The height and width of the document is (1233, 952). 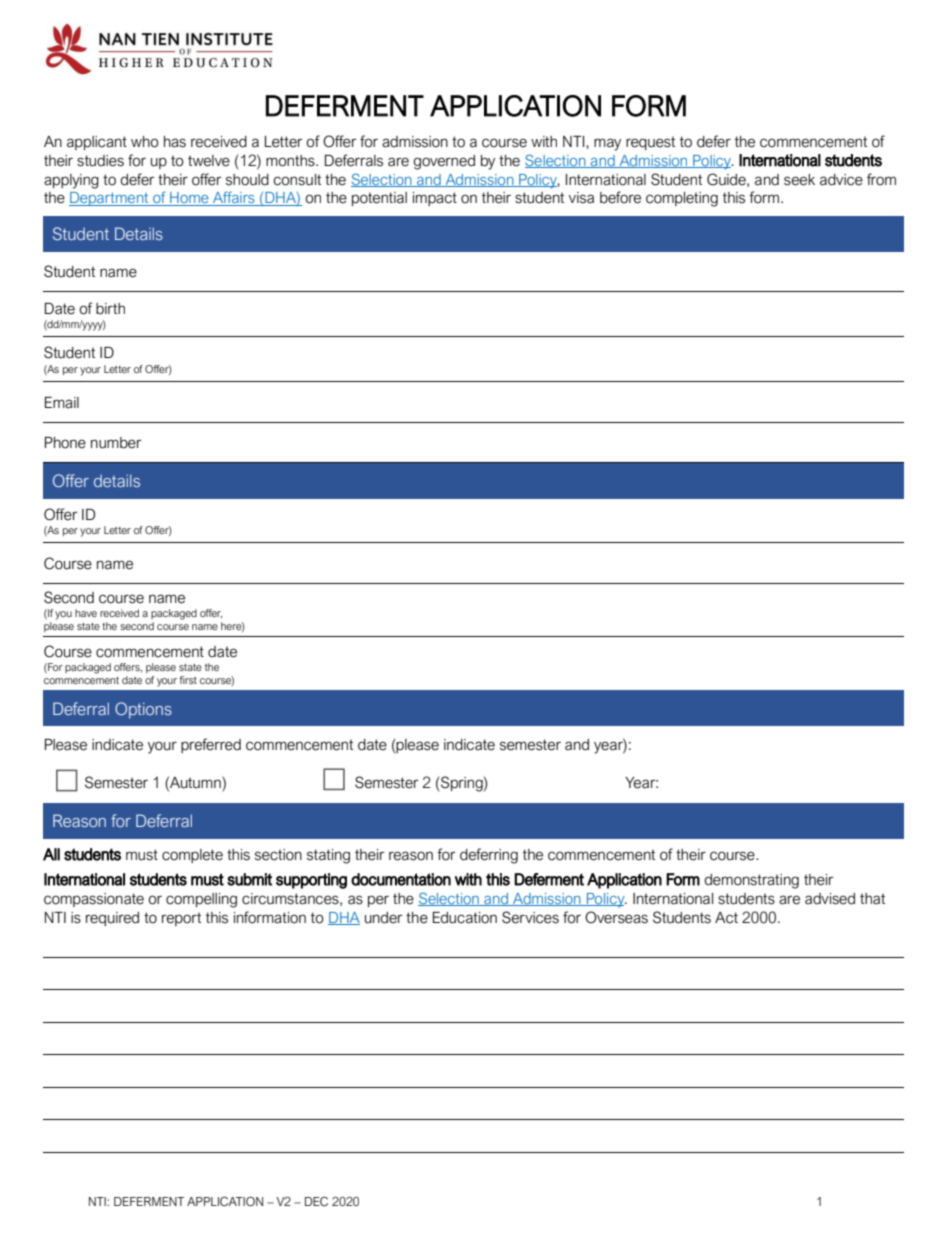 I want to click on who, so click(x=145, y=142).
